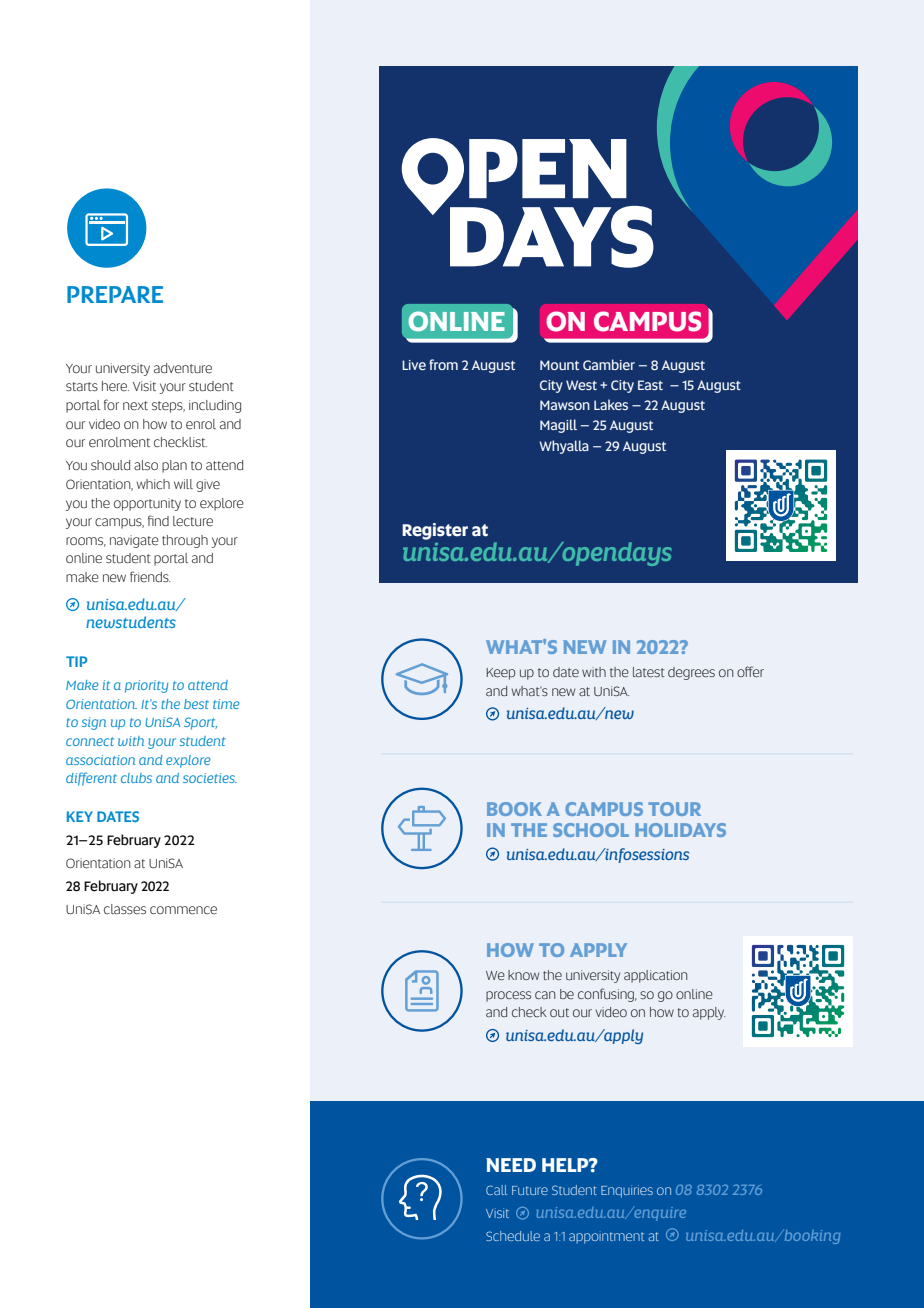  I want to click on PREPARE, so click(115, 294).
